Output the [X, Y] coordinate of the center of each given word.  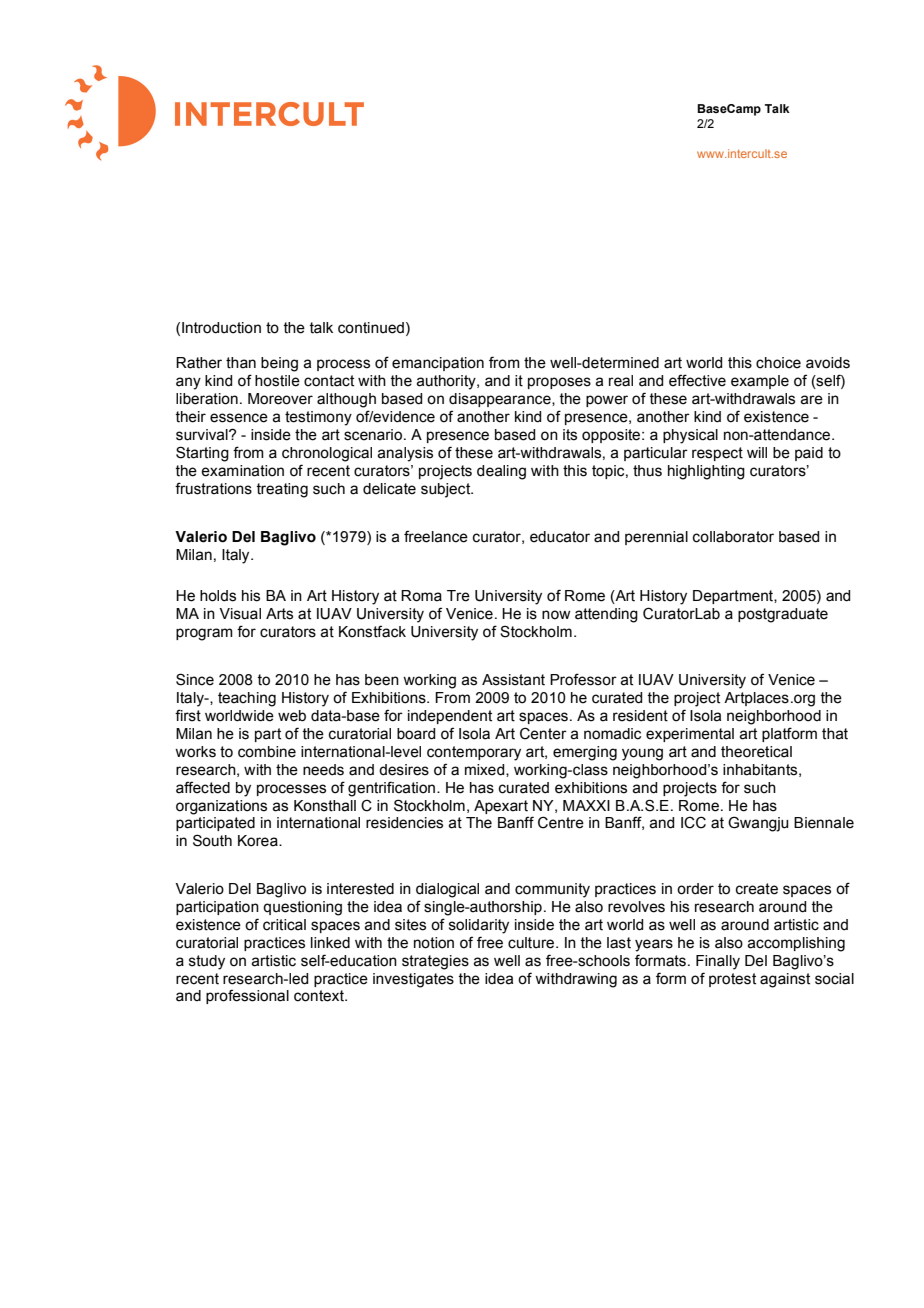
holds [218, 596]
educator [560, 537]
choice [778, 363]
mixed [486, 770]
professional [247, 996]
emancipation [438, 364]
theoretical [756, 752]
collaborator [733, 537]
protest [732, 980]
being [279, 364]
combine [267, 752]
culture [532, 943]
